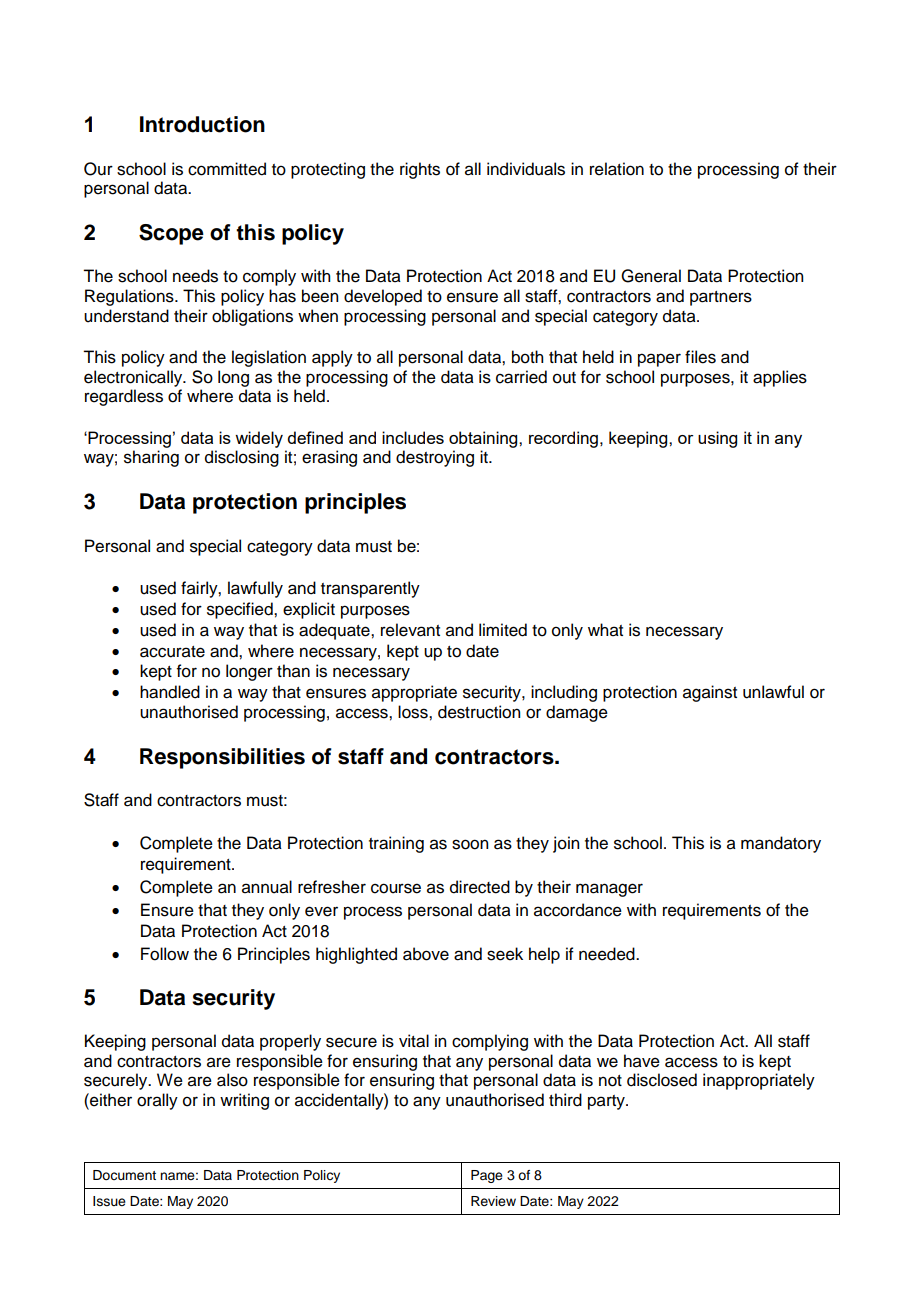 Image resolution: width=924 pixels, height=1308 pixels. I want to click on Document, so click(124, 1175).
